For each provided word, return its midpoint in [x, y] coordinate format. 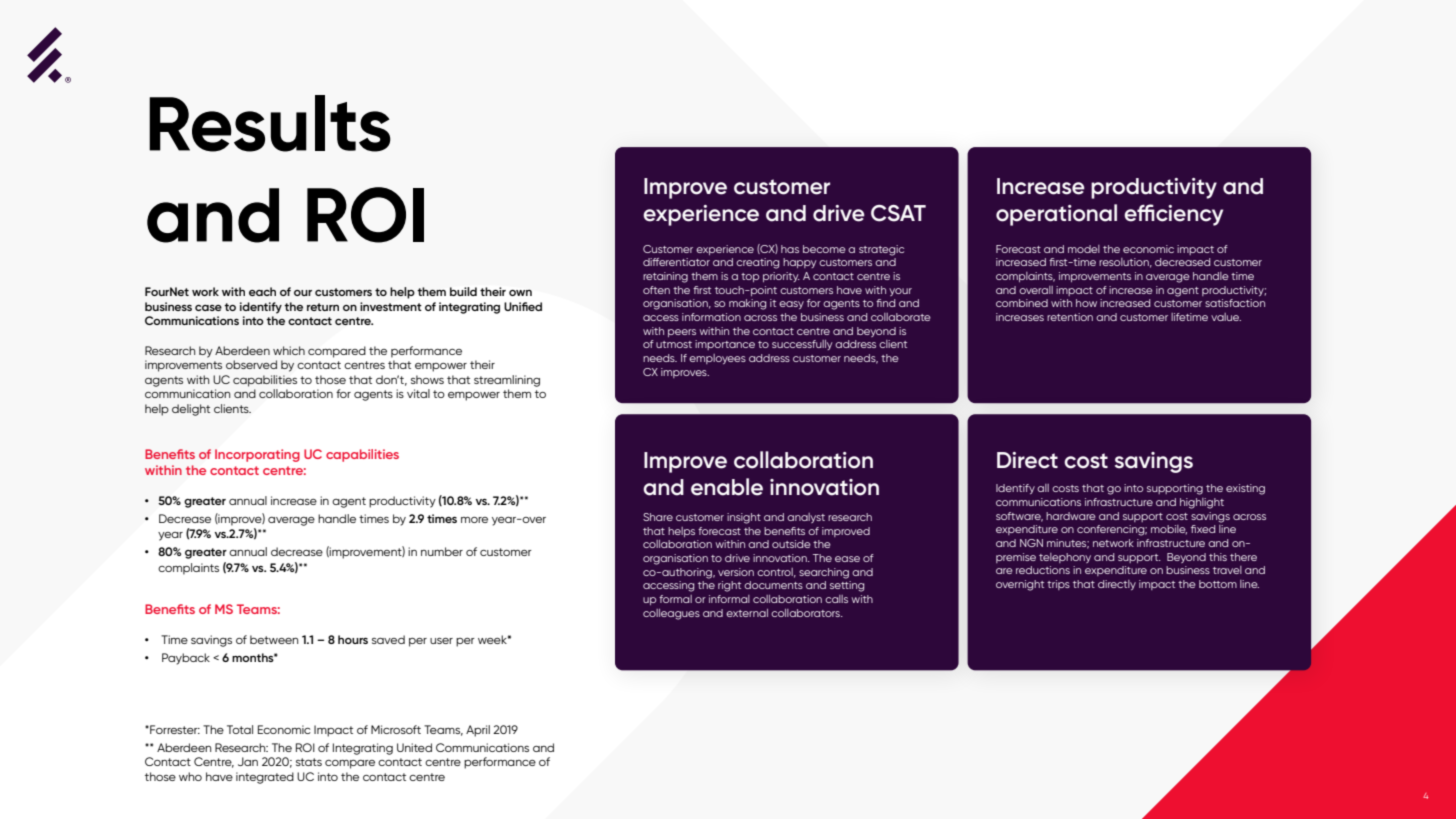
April [478, 731]
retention [1070, 317]
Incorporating [257, 455]
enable [727, 487]
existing [1245, 489]
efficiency [1173, 215]
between [274, 639]
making [747, 304]
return [323, 307]
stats [309, 762]
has [790, 249]
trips [1058, 585]
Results [270, 123]
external [747, 613]
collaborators [807, 613]
